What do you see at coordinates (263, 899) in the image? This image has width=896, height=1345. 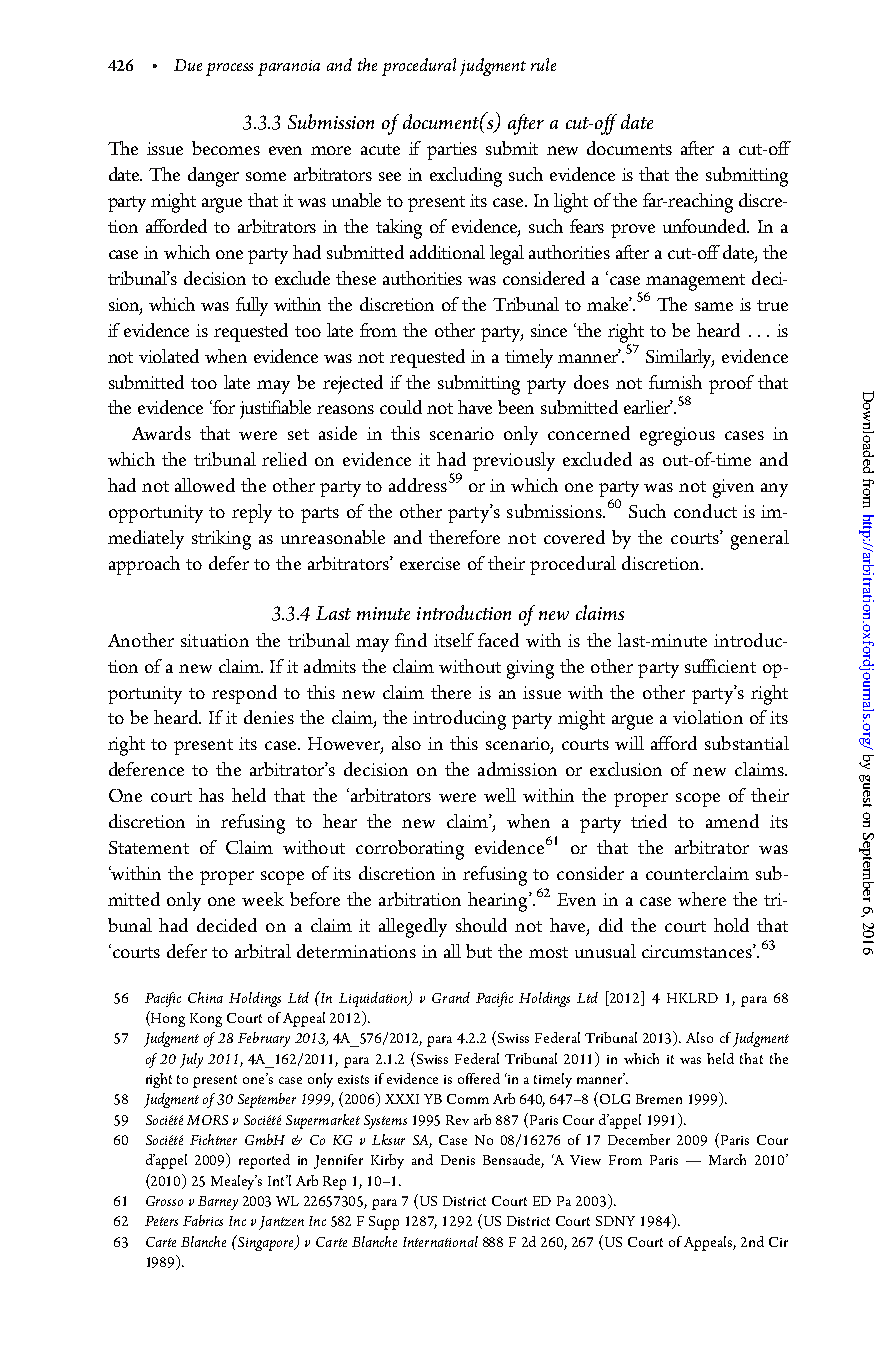 I see `week` at bounding box center [263, 899].
